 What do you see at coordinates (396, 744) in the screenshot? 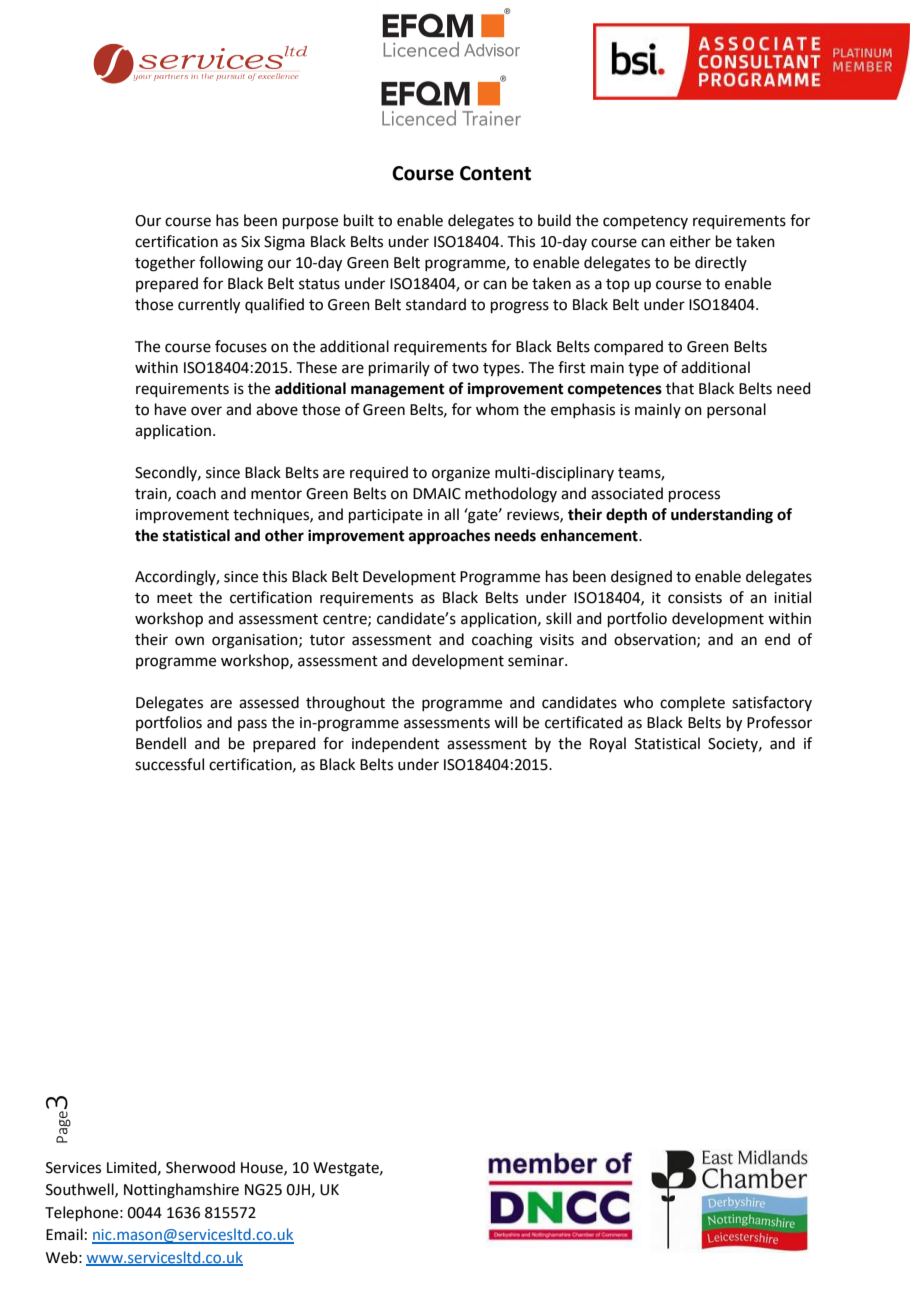
I see `independent` at bounding box center [396, 744].
